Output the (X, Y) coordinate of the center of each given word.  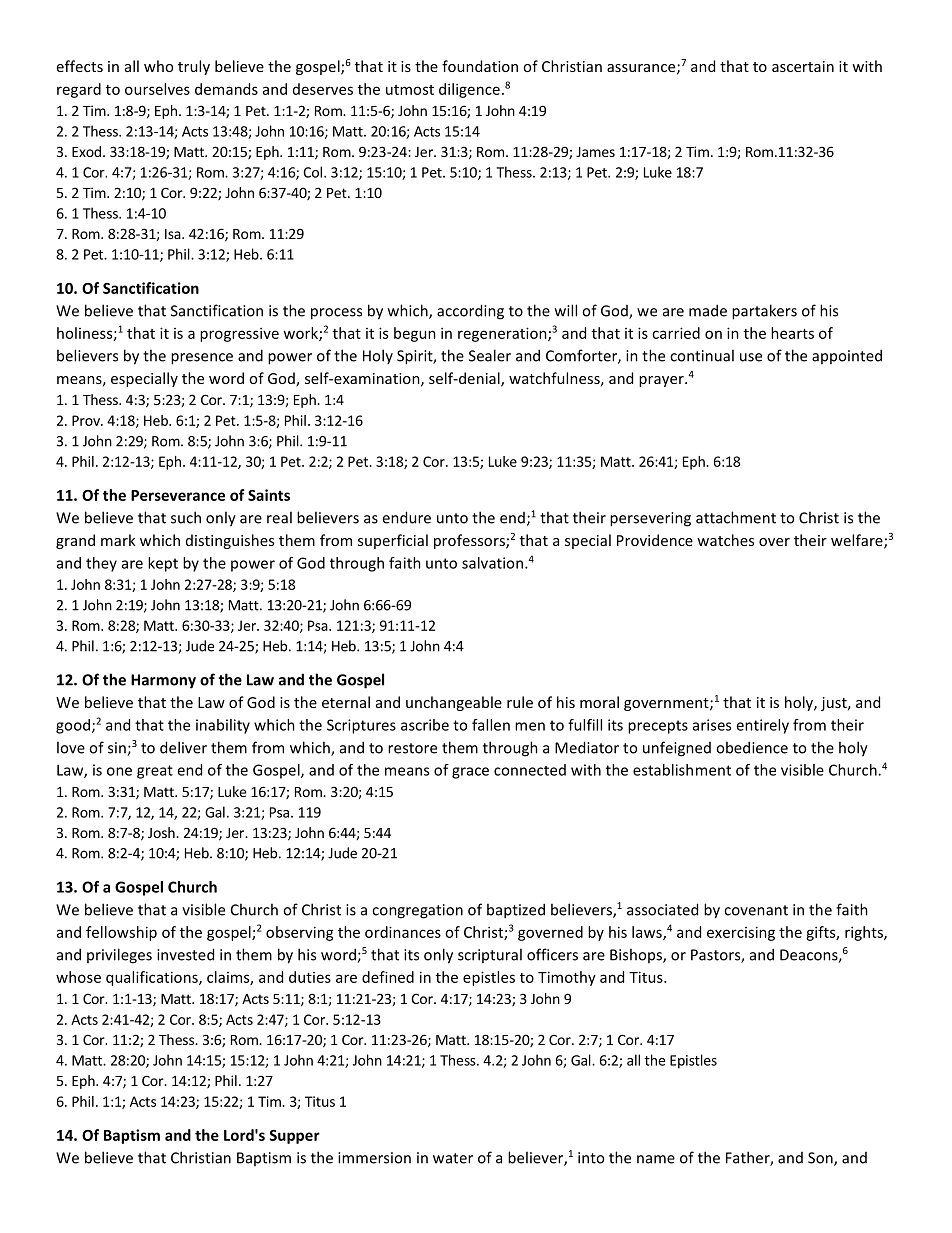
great (155, 772)
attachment (736, 517)
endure (406, 517)
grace (470, 773)
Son (821, 1159)
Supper (294, 1137)
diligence (469, 90)
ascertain (803, 66)
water (453, 1158)
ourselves (157, 89)
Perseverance (178, 495)
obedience (752, 747)
